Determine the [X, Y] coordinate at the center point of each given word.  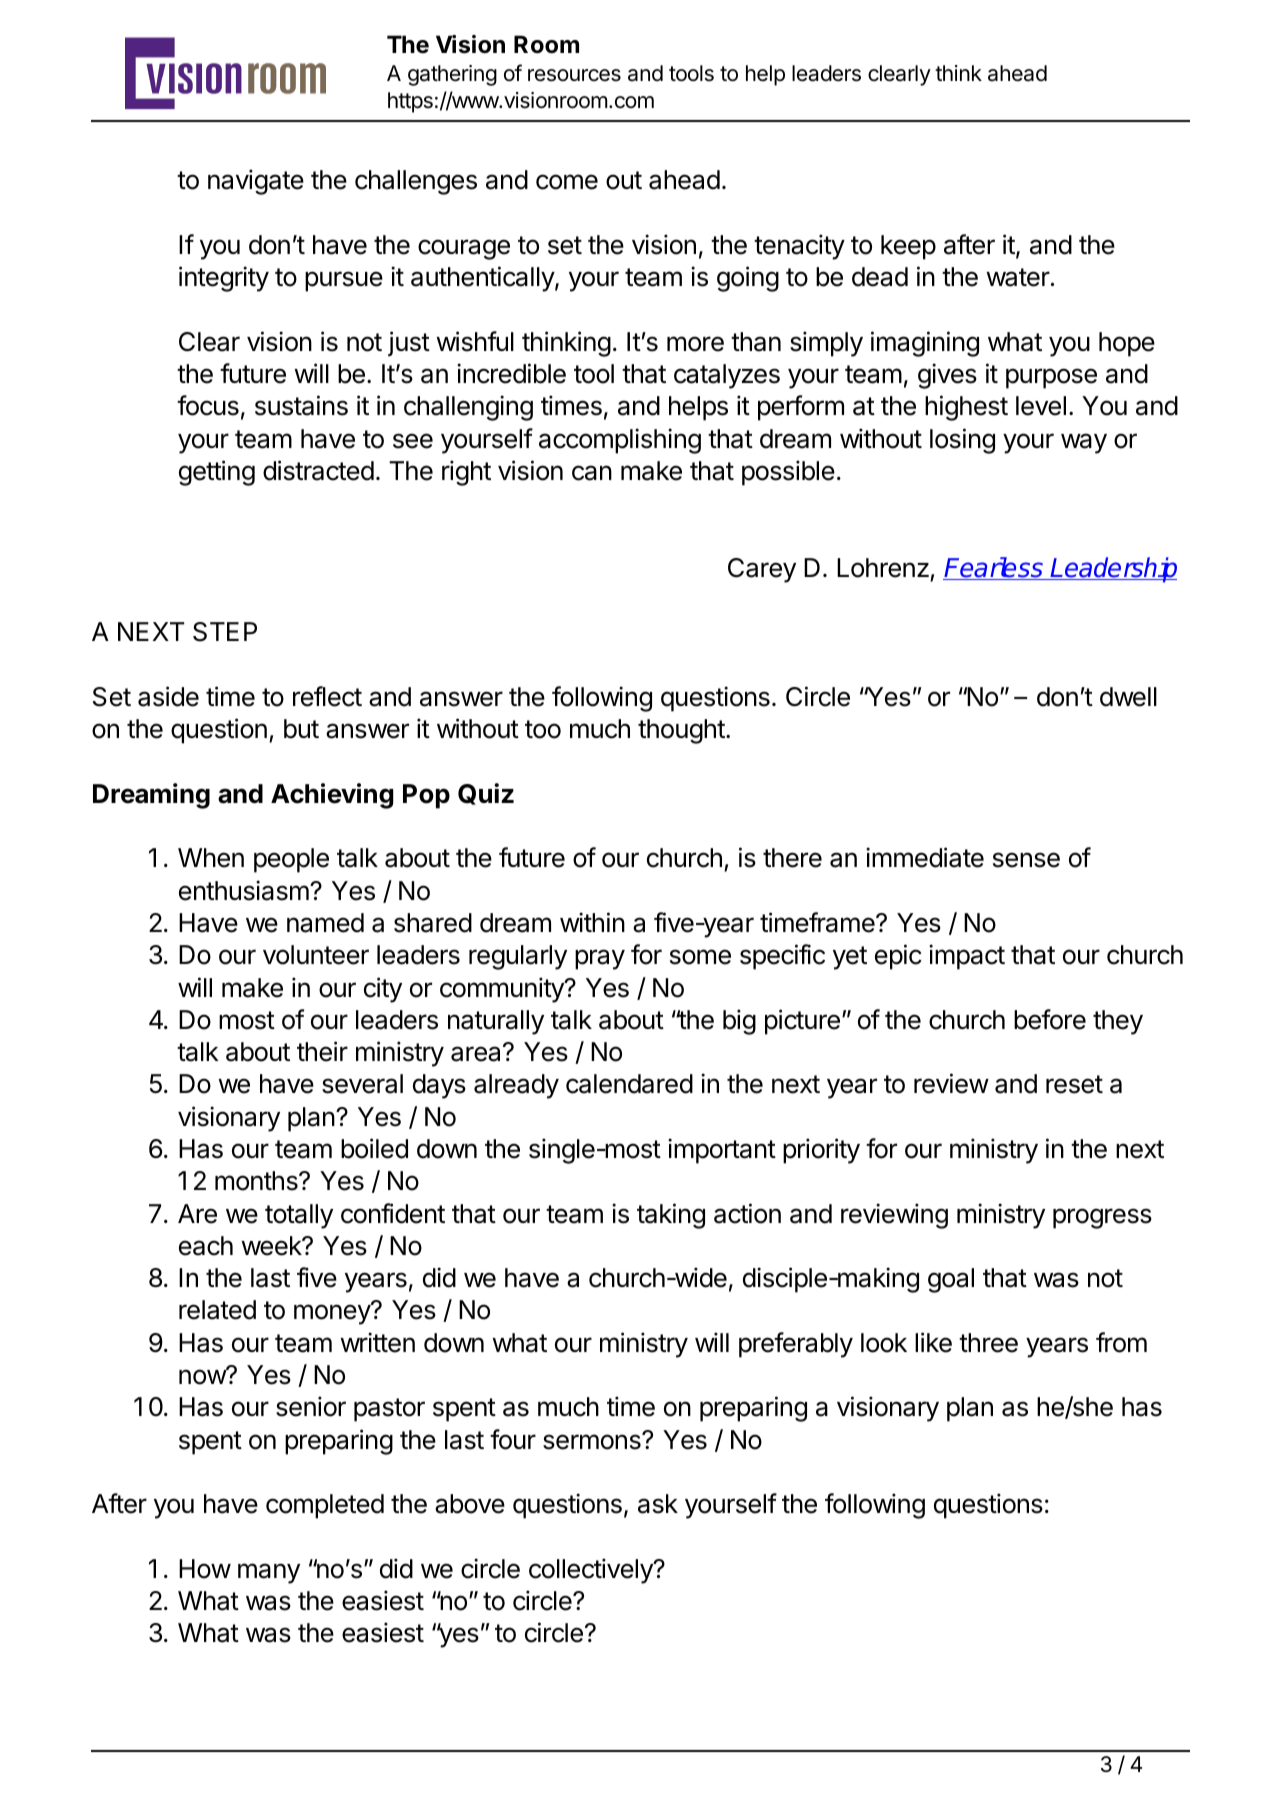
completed [325, 1506]
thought [681, 731]
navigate [256, 182]
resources [574, 75]
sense [1026, 860]
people [291, 860]
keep [908, 247]
